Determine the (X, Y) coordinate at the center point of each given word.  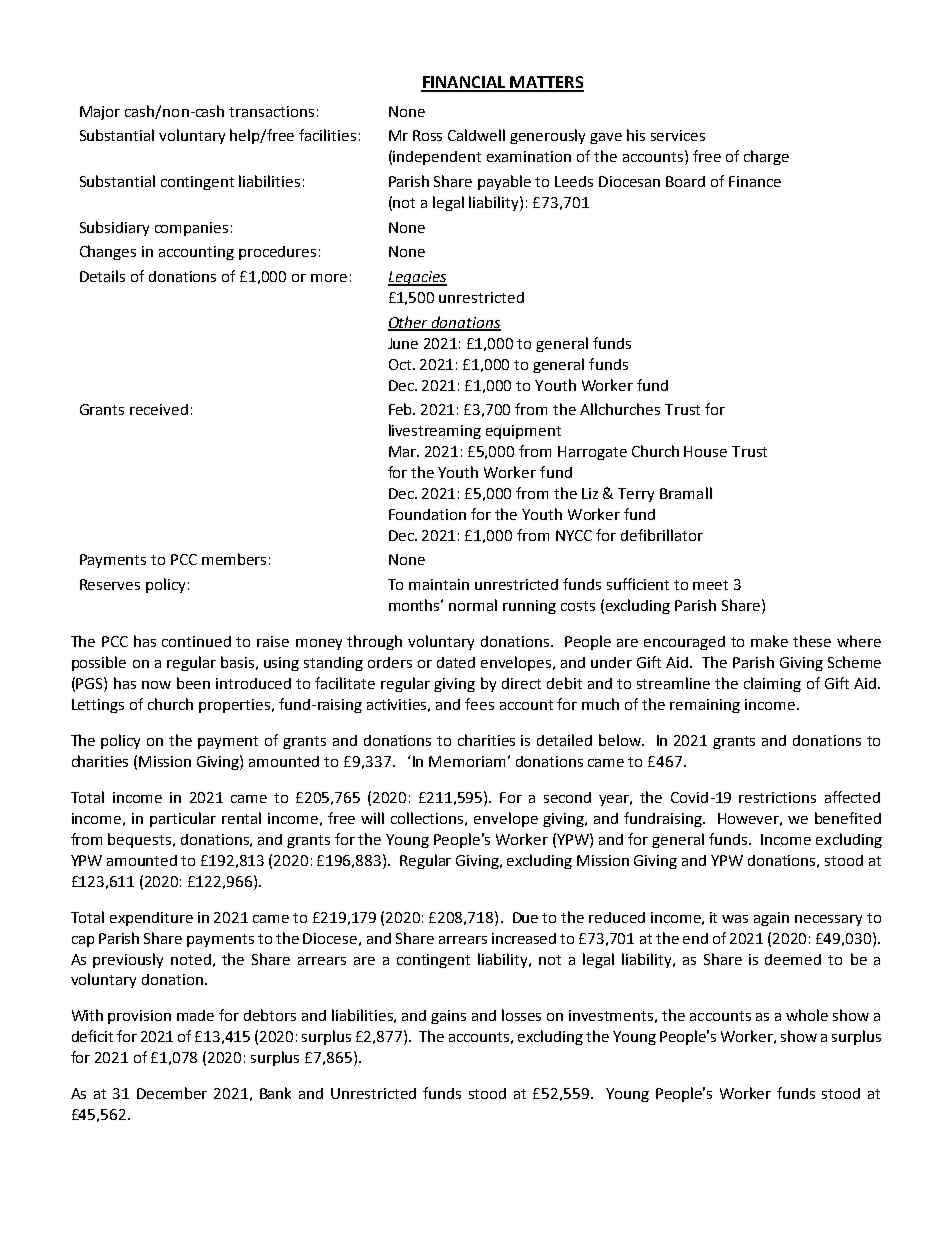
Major (100, 113)
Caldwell (476, 135)
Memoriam (467, 761)
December (172, 1093)
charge (766, 157)
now (156, 685)
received (159, 409)
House (705, 451)
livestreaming (435, 431)
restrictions (777, 797)
